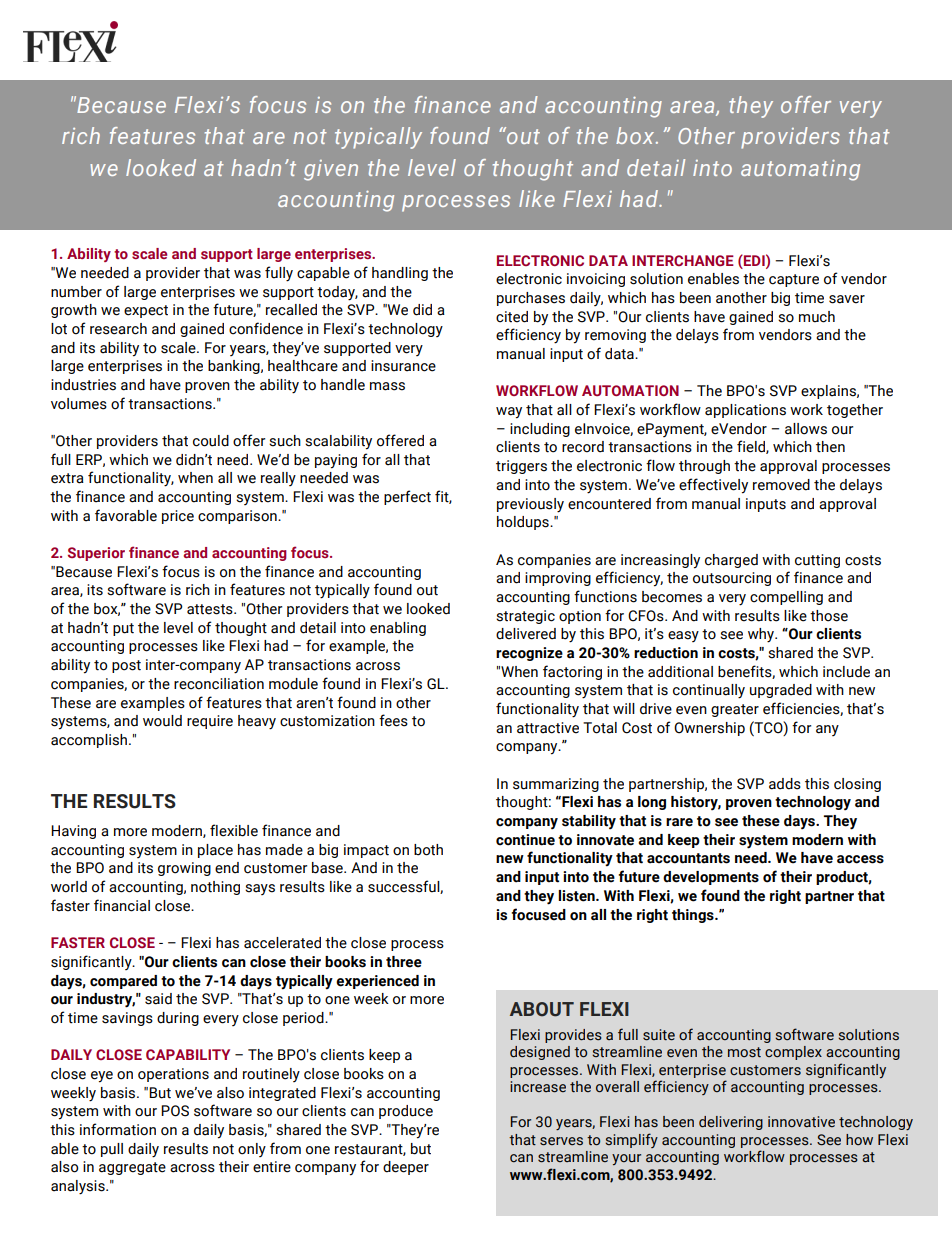 This screenshot has width=952, height=1233. What do you see at coordinates (407, 497) in the screenshot?
I see `perfect` at bounding box center [407, 497].
